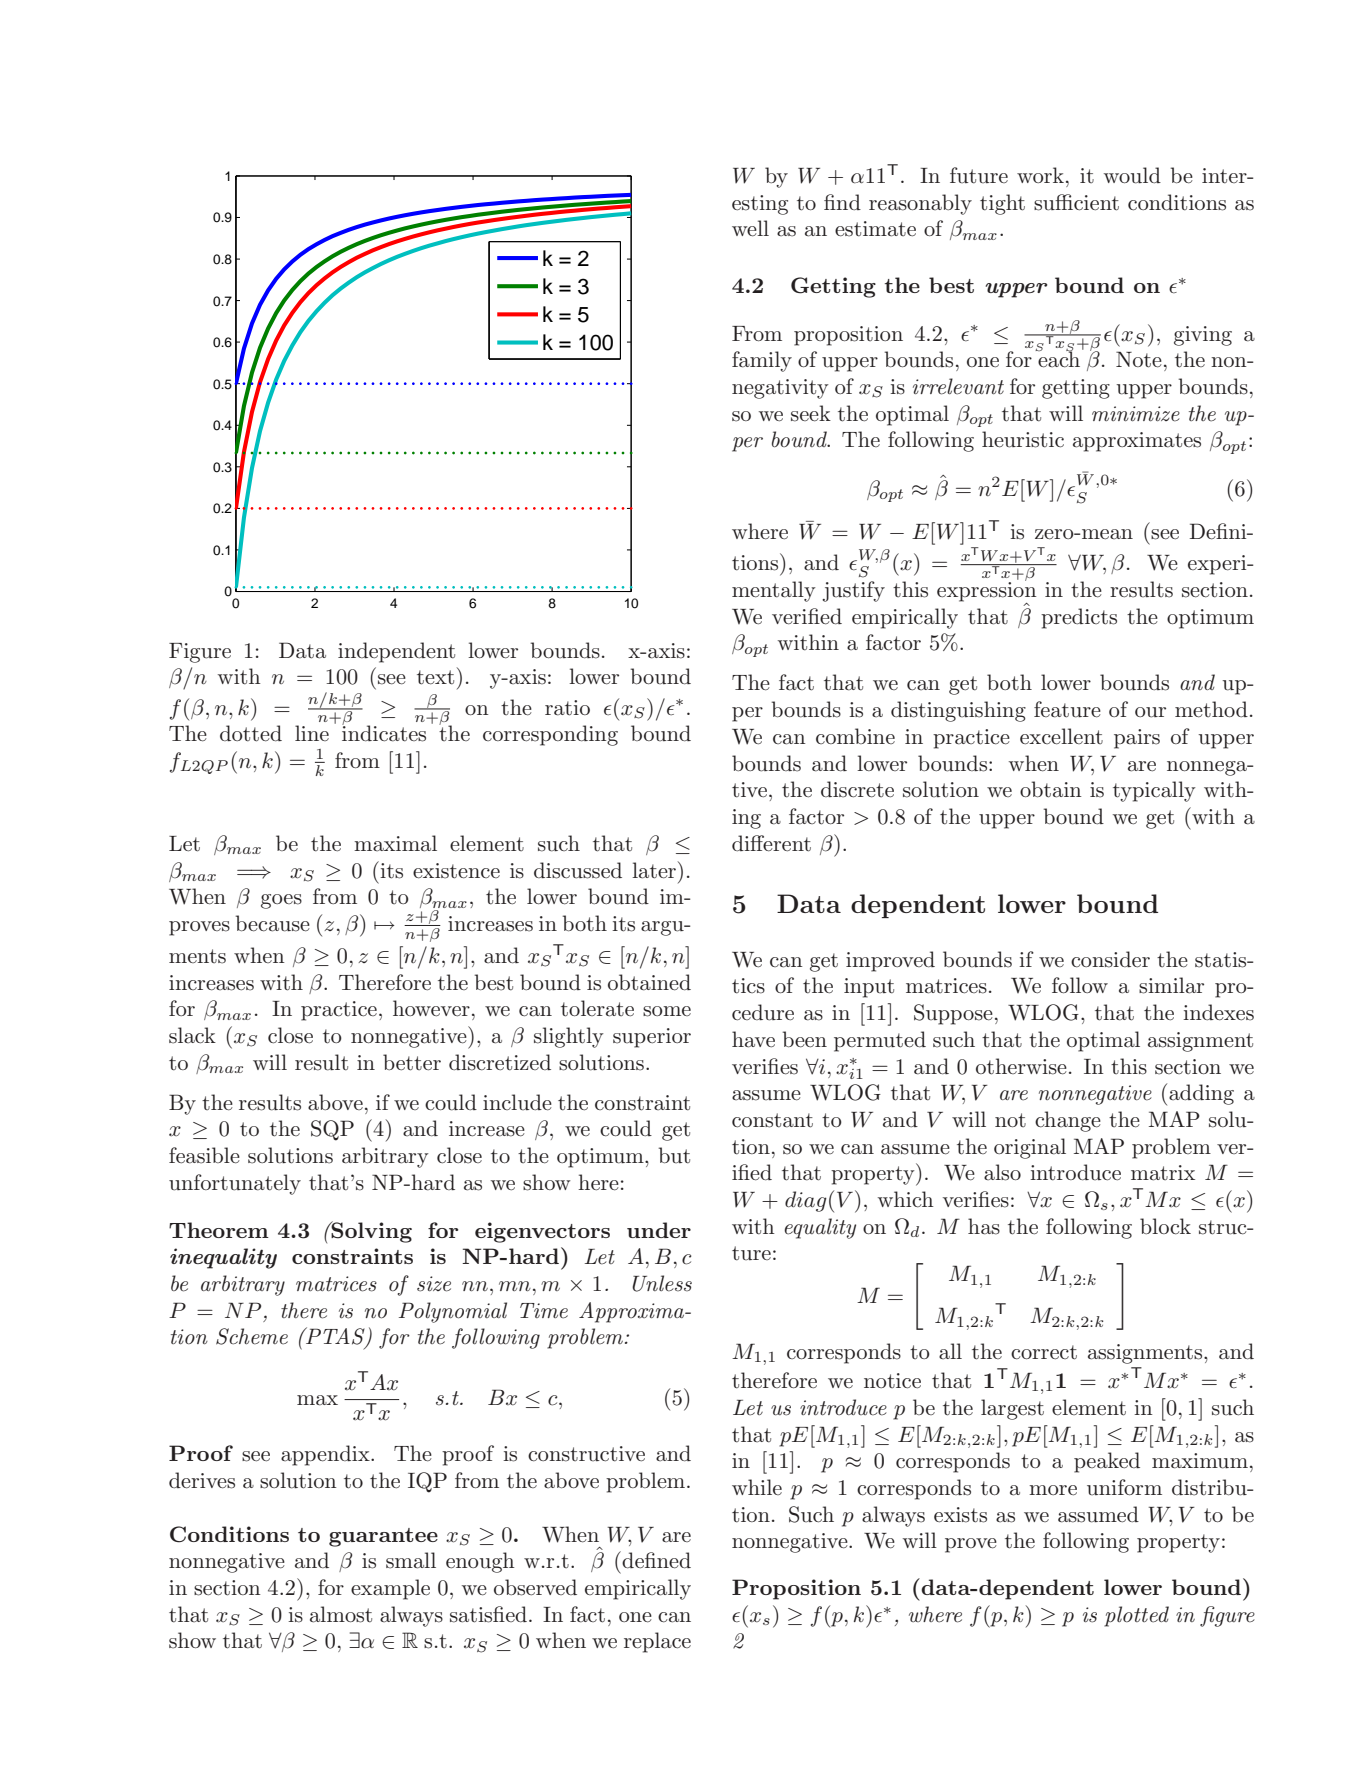  I want to click on later, so click(654, 870).
